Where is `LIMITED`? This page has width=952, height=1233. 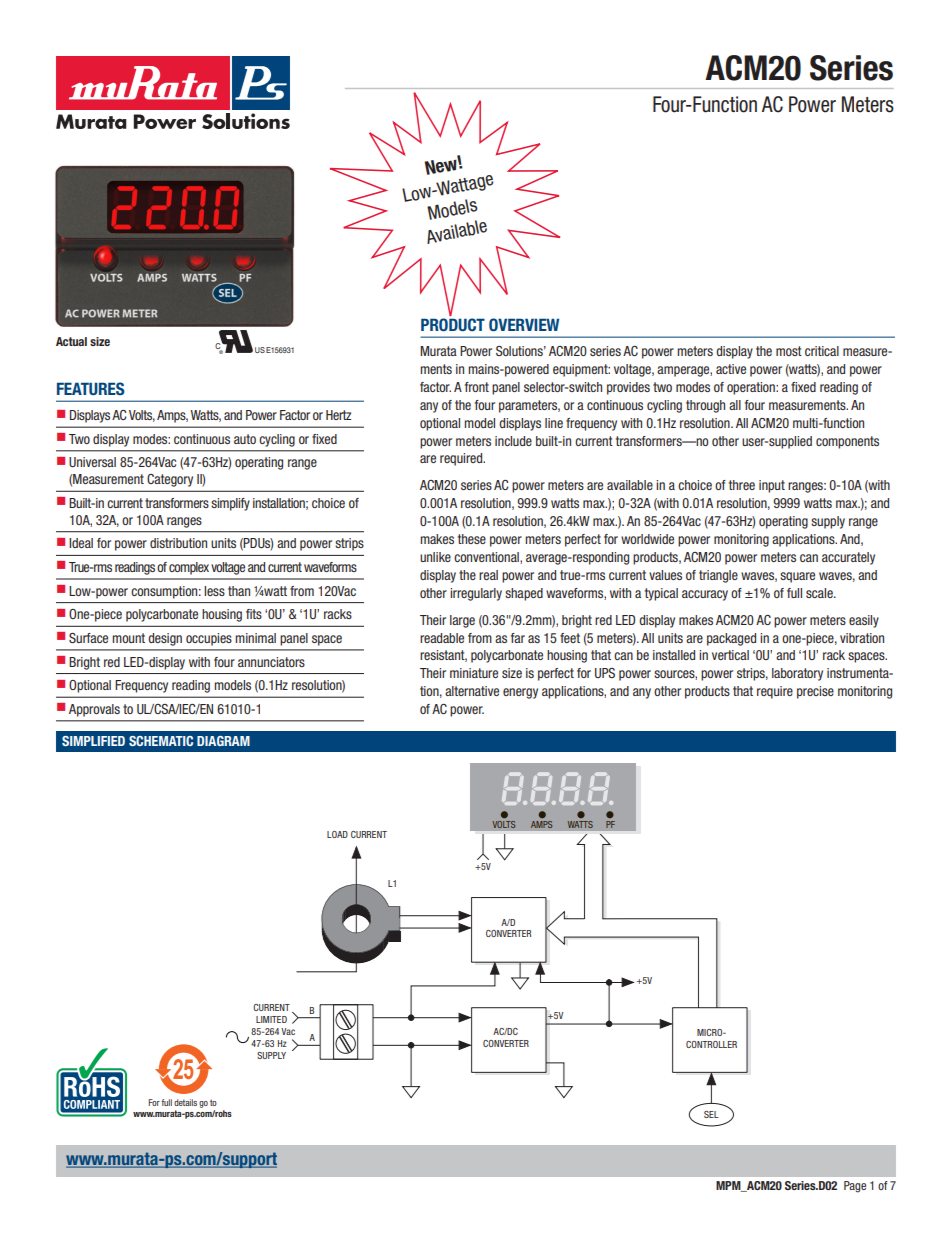
LIMITED is located at coordinates (271, 1019).
